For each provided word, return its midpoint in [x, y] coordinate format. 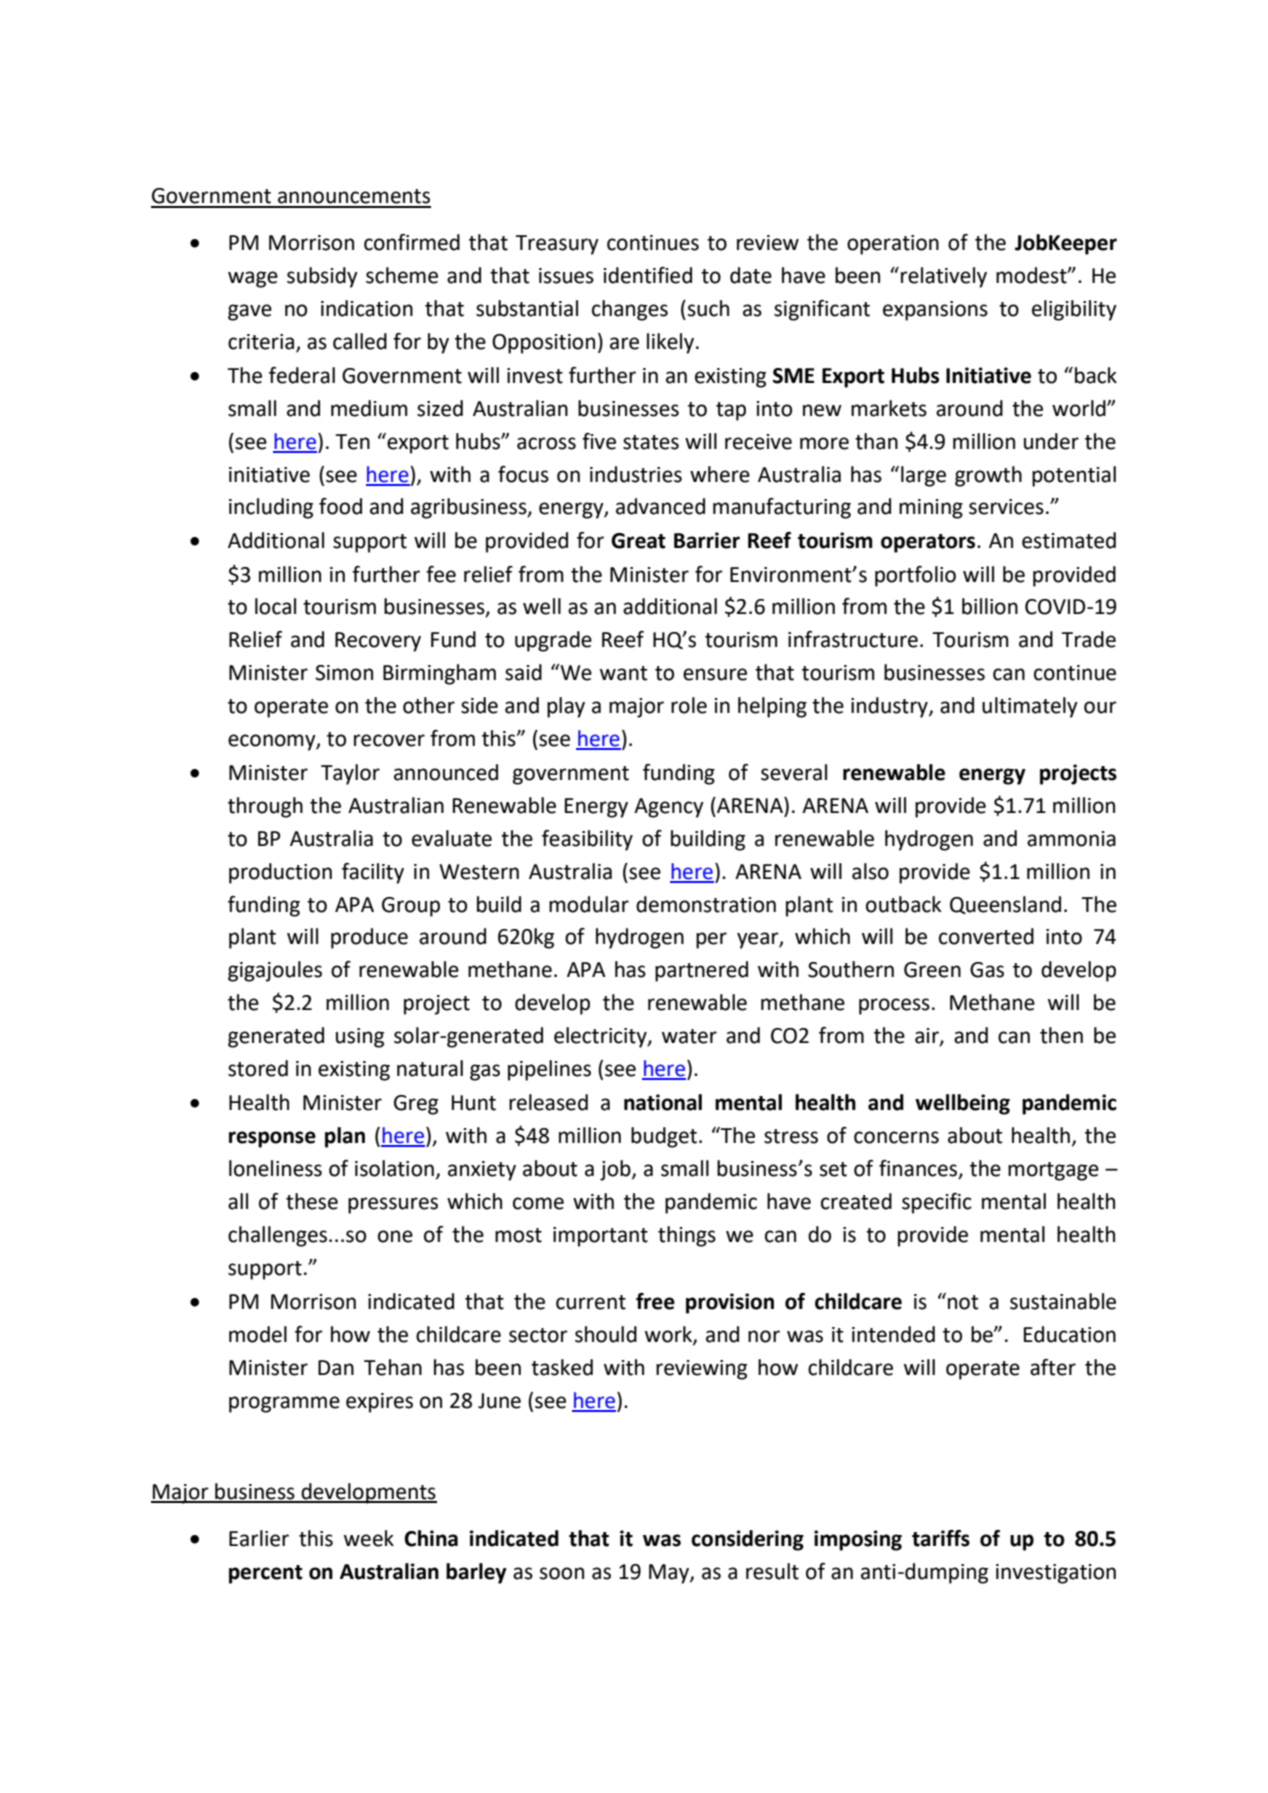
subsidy [322, 277]
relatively [944, 277]
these [312, 1201]
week [369, 1538]
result [772, 1571]
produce [369, 938]
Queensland [1005, 905]
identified [648, 275]
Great [638, 541]
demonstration [706, 904]
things [687, 1236]
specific [937, 1203]
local [275, 606]
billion [990, 606]
